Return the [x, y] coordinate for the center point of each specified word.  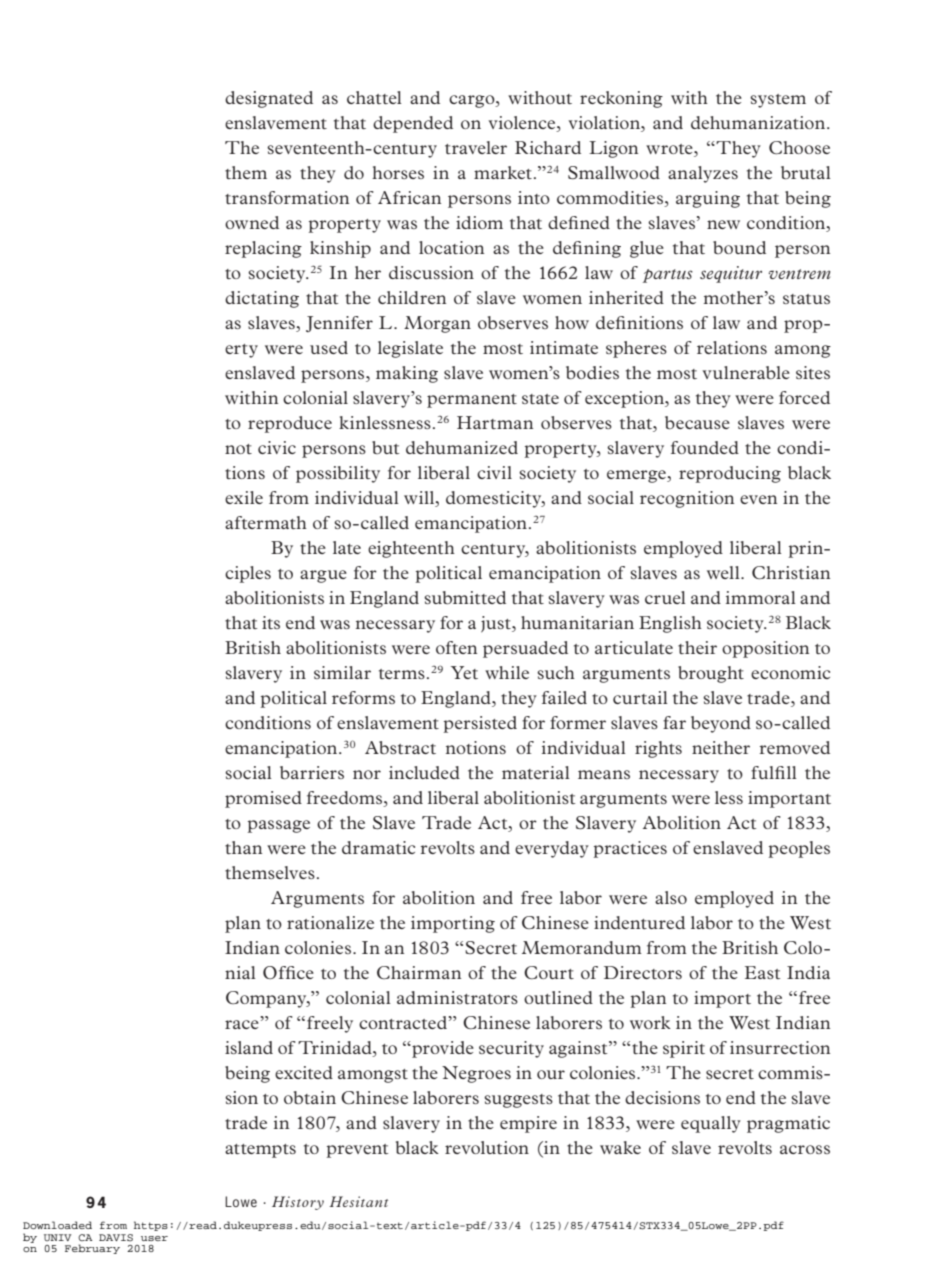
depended [413, 124]
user [154, 1238]
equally [711, 1124]
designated [269, 99]
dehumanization [759, 122]
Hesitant [358, 1201]
